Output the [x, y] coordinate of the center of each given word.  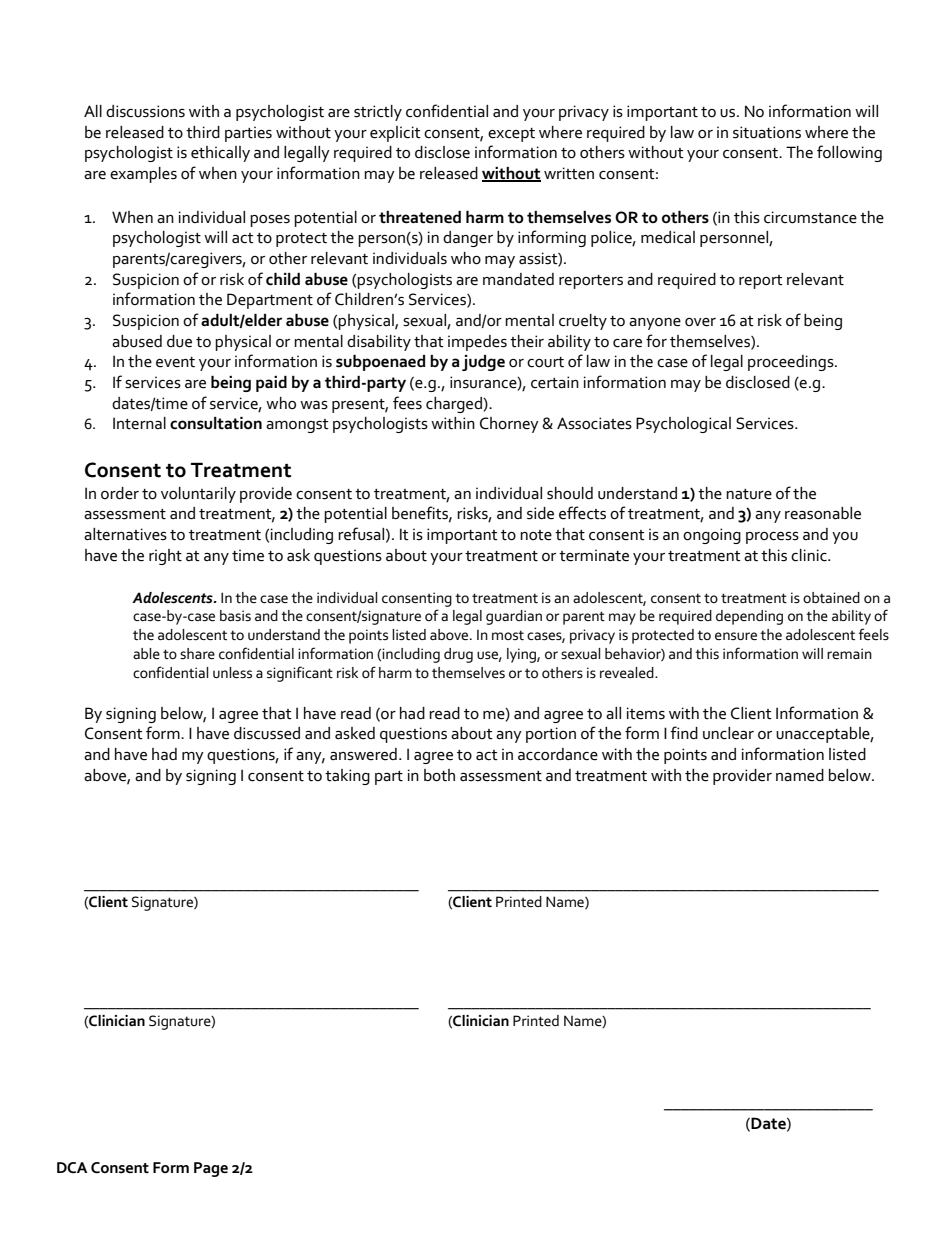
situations [767, 132]
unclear [728, 733]
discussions [145, 111]
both [439, 775]
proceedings [792, 363]
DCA [72, 1168]
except [511, 135]
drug [458, 655]
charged [455, 405]
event [175, 362]
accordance [558, 754]
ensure [736, 636]
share [197, 654]
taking [347, 777]
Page [211, 1169]
